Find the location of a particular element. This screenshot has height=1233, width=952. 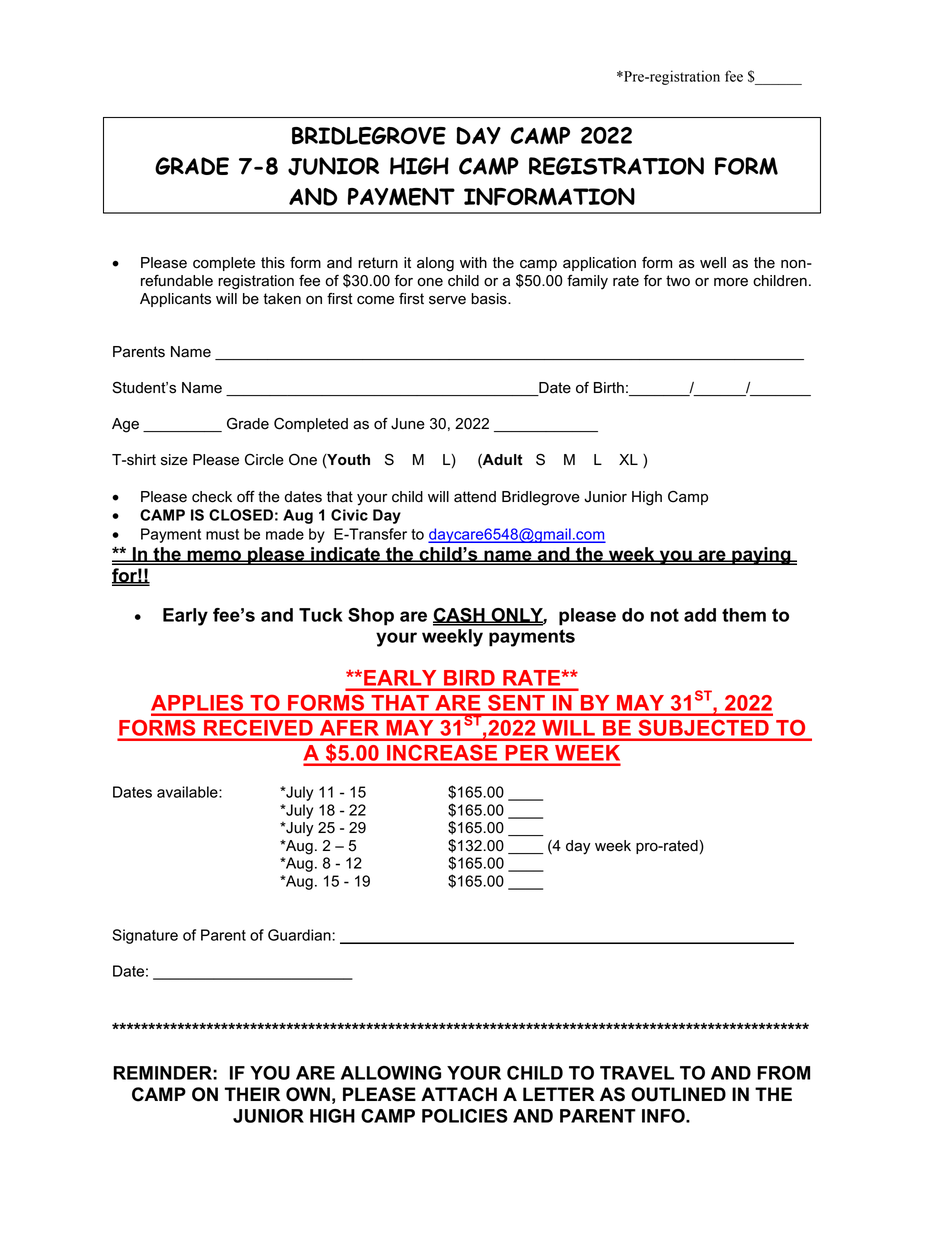

more is located at coordinates (731, 282).
